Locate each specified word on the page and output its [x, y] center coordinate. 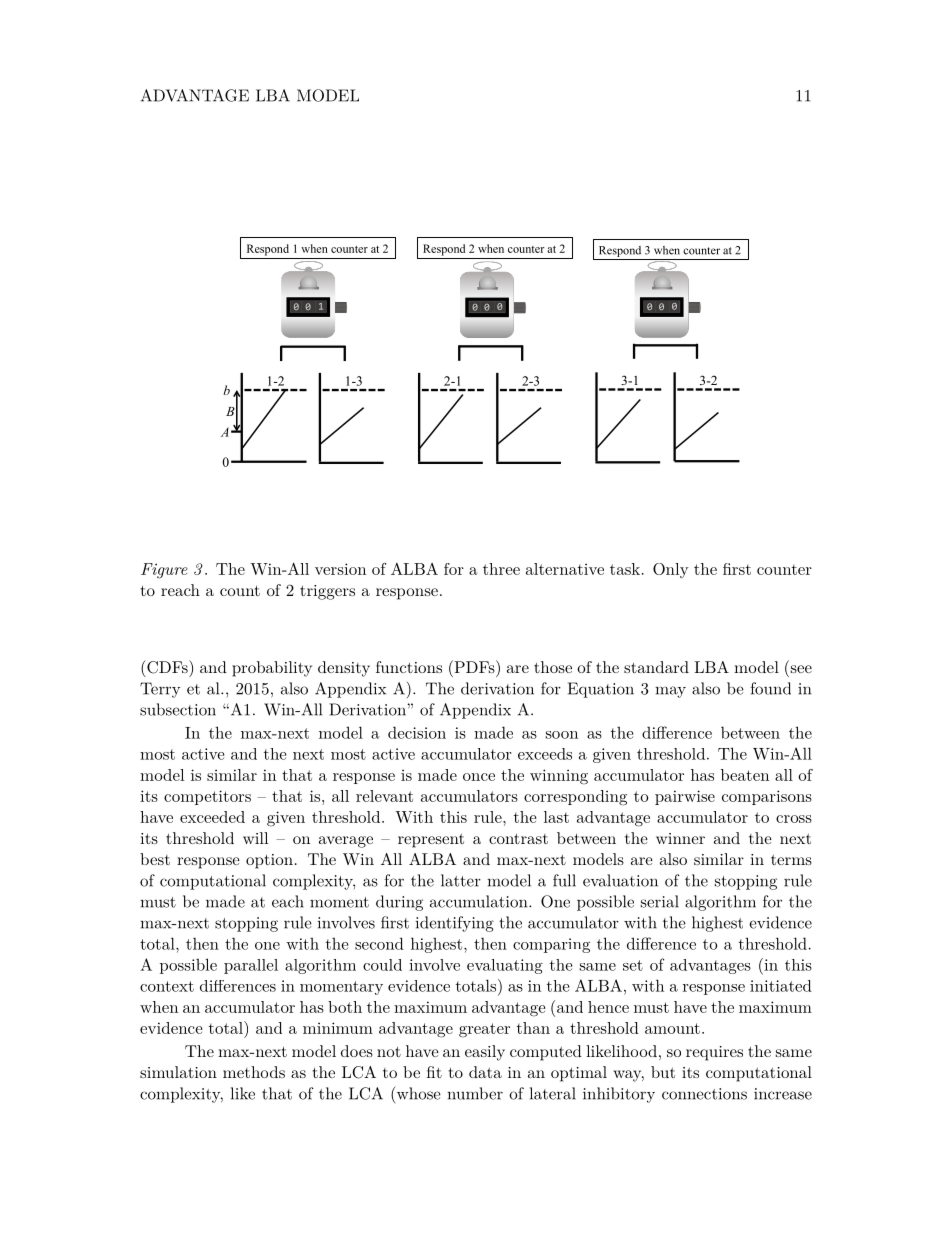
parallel [251, 966]
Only [671, 570]
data [485, 1072]
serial [660, 901]
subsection [178, 709]
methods [254, 1072]
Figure [164, 570]
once [479, 777]
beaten [745, 775]
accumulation [480, 901]
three [501, 569]
